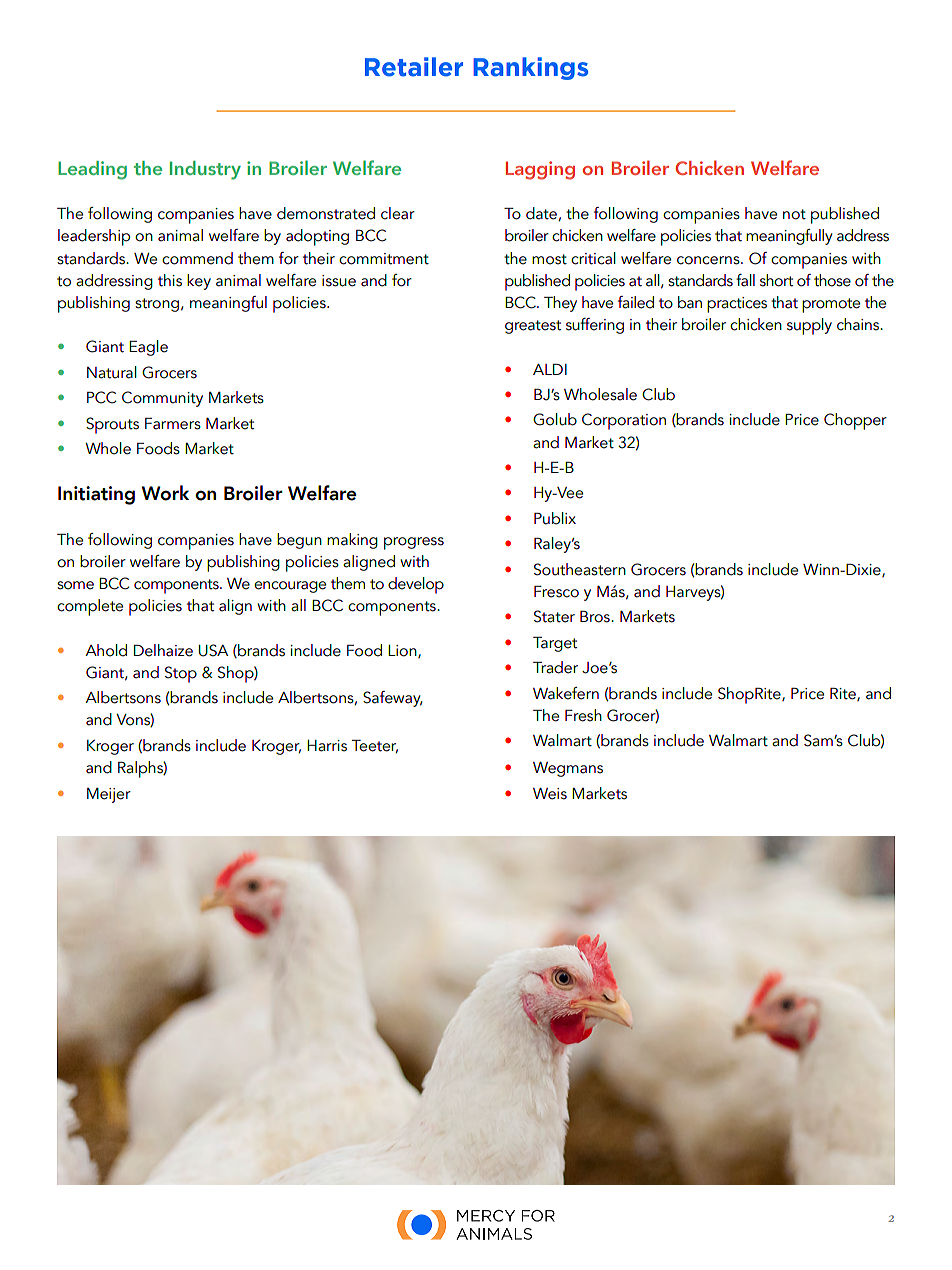 Image resolution: width=952 pixels, height=1270 pixels. I want to click on Weis, so click(550, 794).
